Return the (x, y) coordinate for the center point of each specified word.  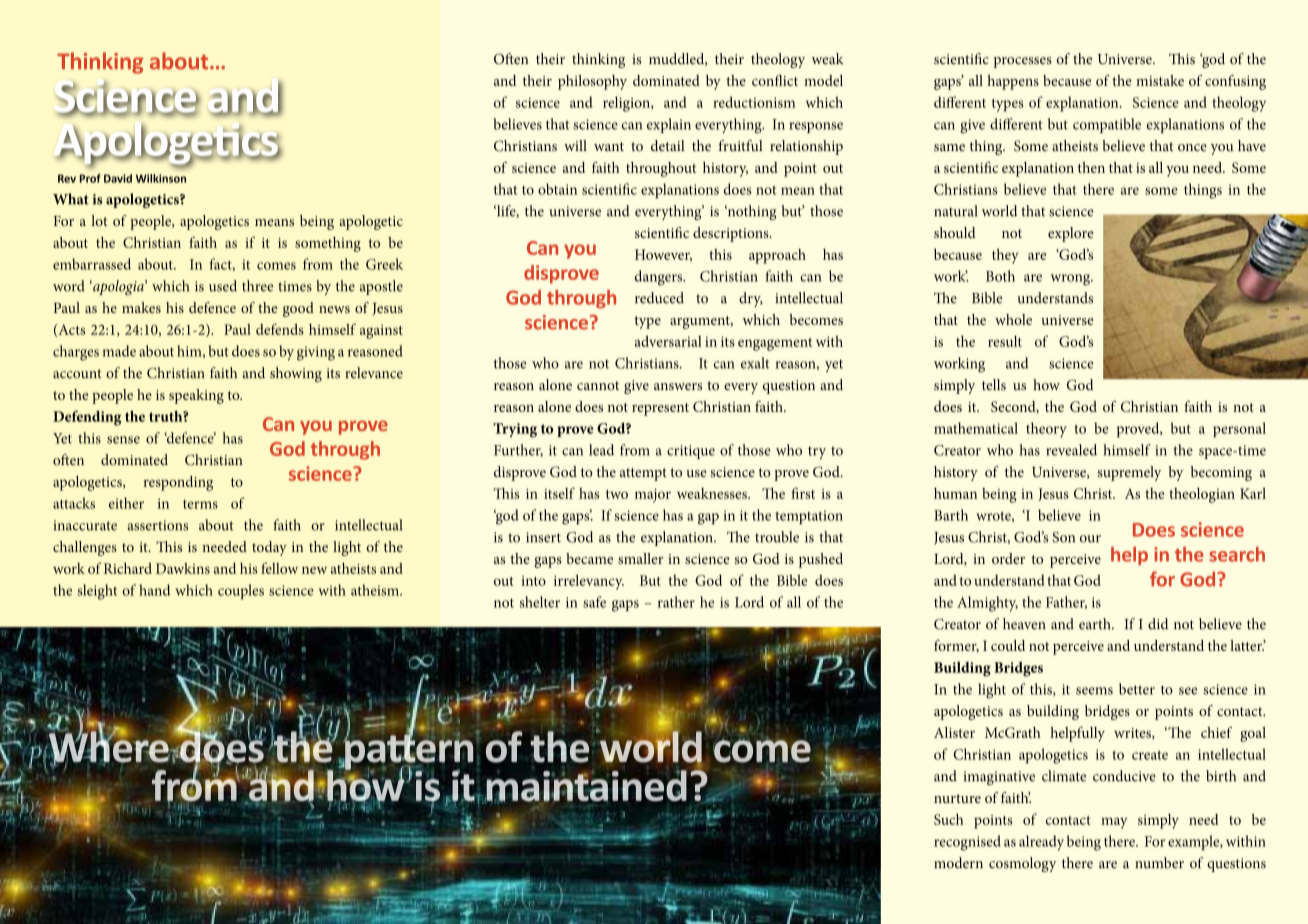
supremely (1129, 473)
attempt (643, 474)
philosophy (592, 82)
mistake (1160, 80)
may (1114, 823)
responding (178, 483)
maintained (585, 786)
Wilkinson (161, 178)
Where (110, 746)
